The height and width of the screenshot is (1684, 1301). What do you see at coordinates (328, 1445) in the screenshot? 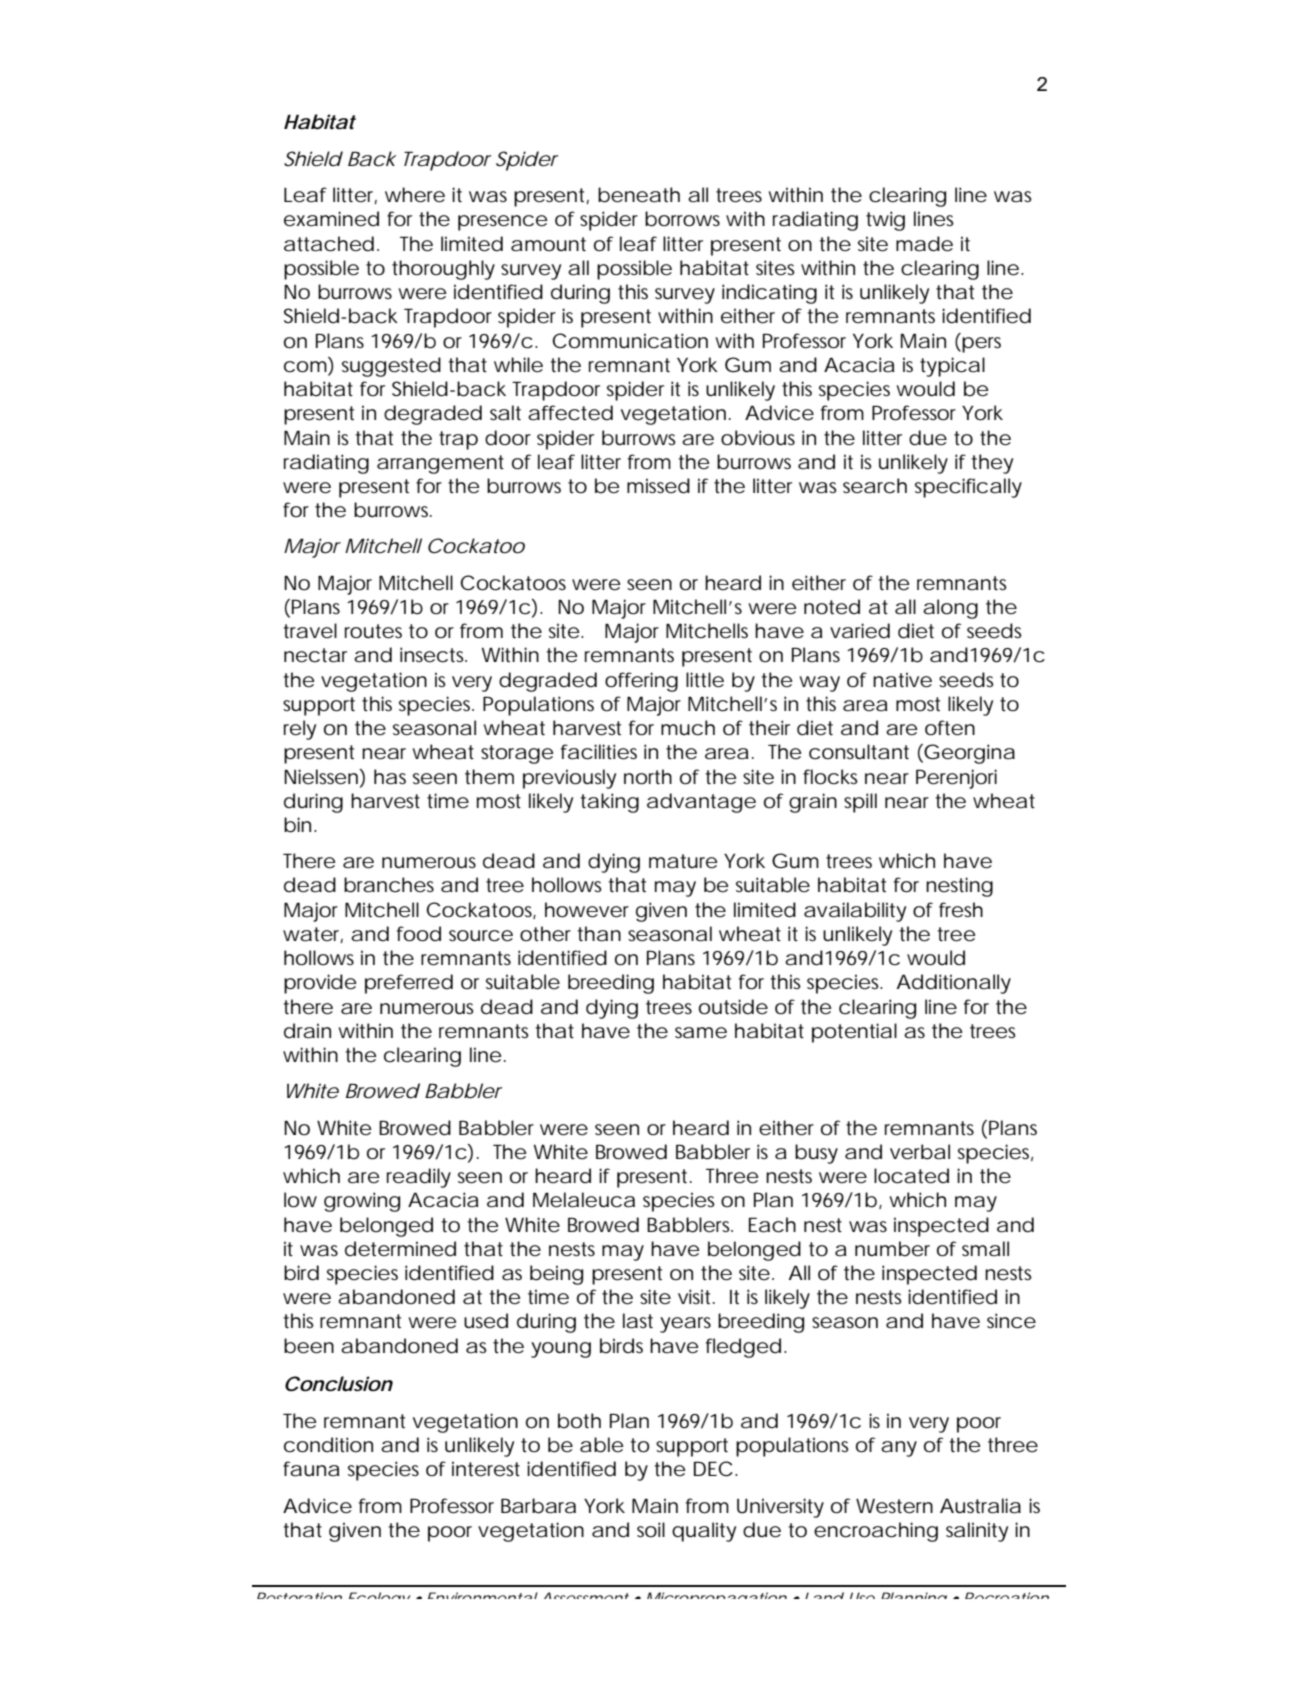
I see `condition` at bounding box center [328, 1445].
